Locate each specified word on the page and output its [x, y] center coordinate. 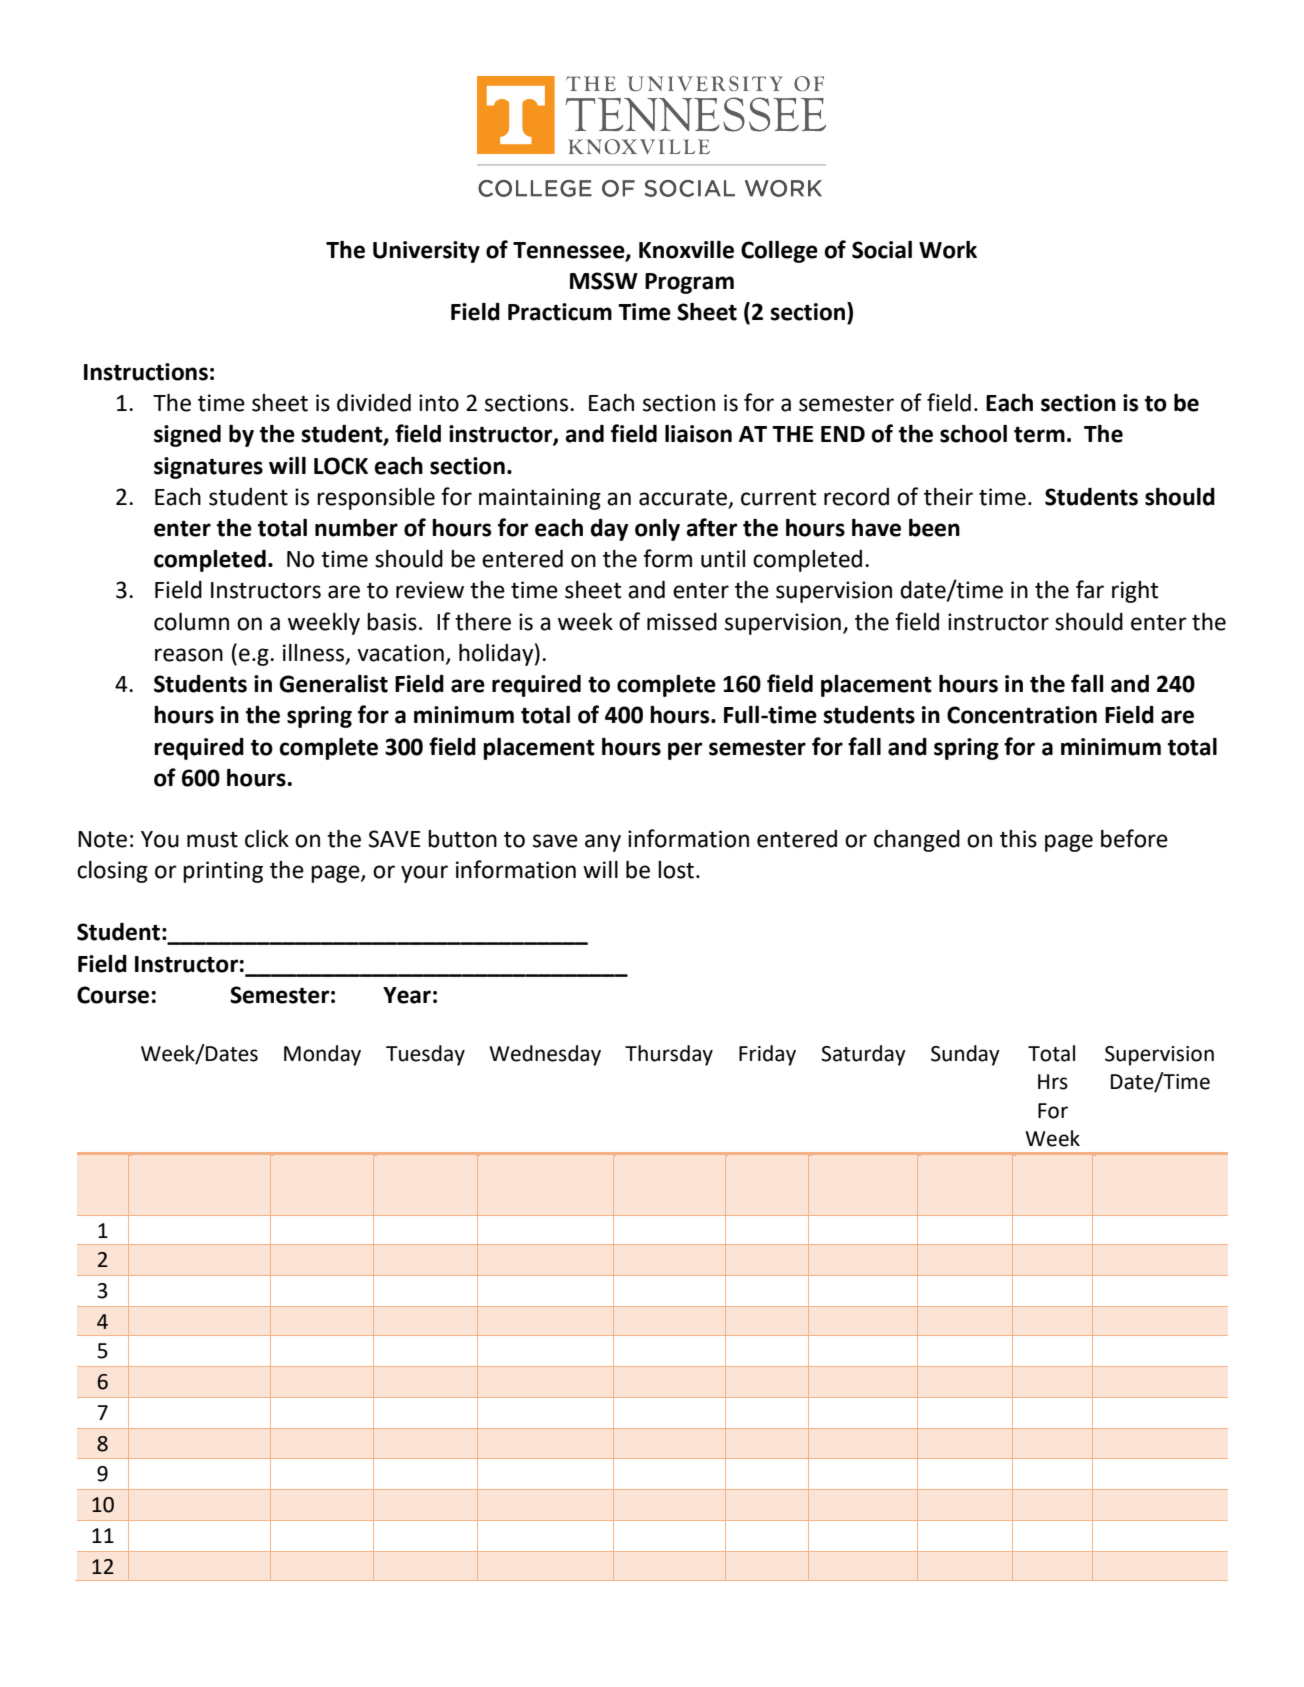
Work [948, 250]
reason [189, 655]
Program [689, 283]
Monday [322, 1055]
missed [682, 622]
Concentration [1022, 715]
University [426, 252]
